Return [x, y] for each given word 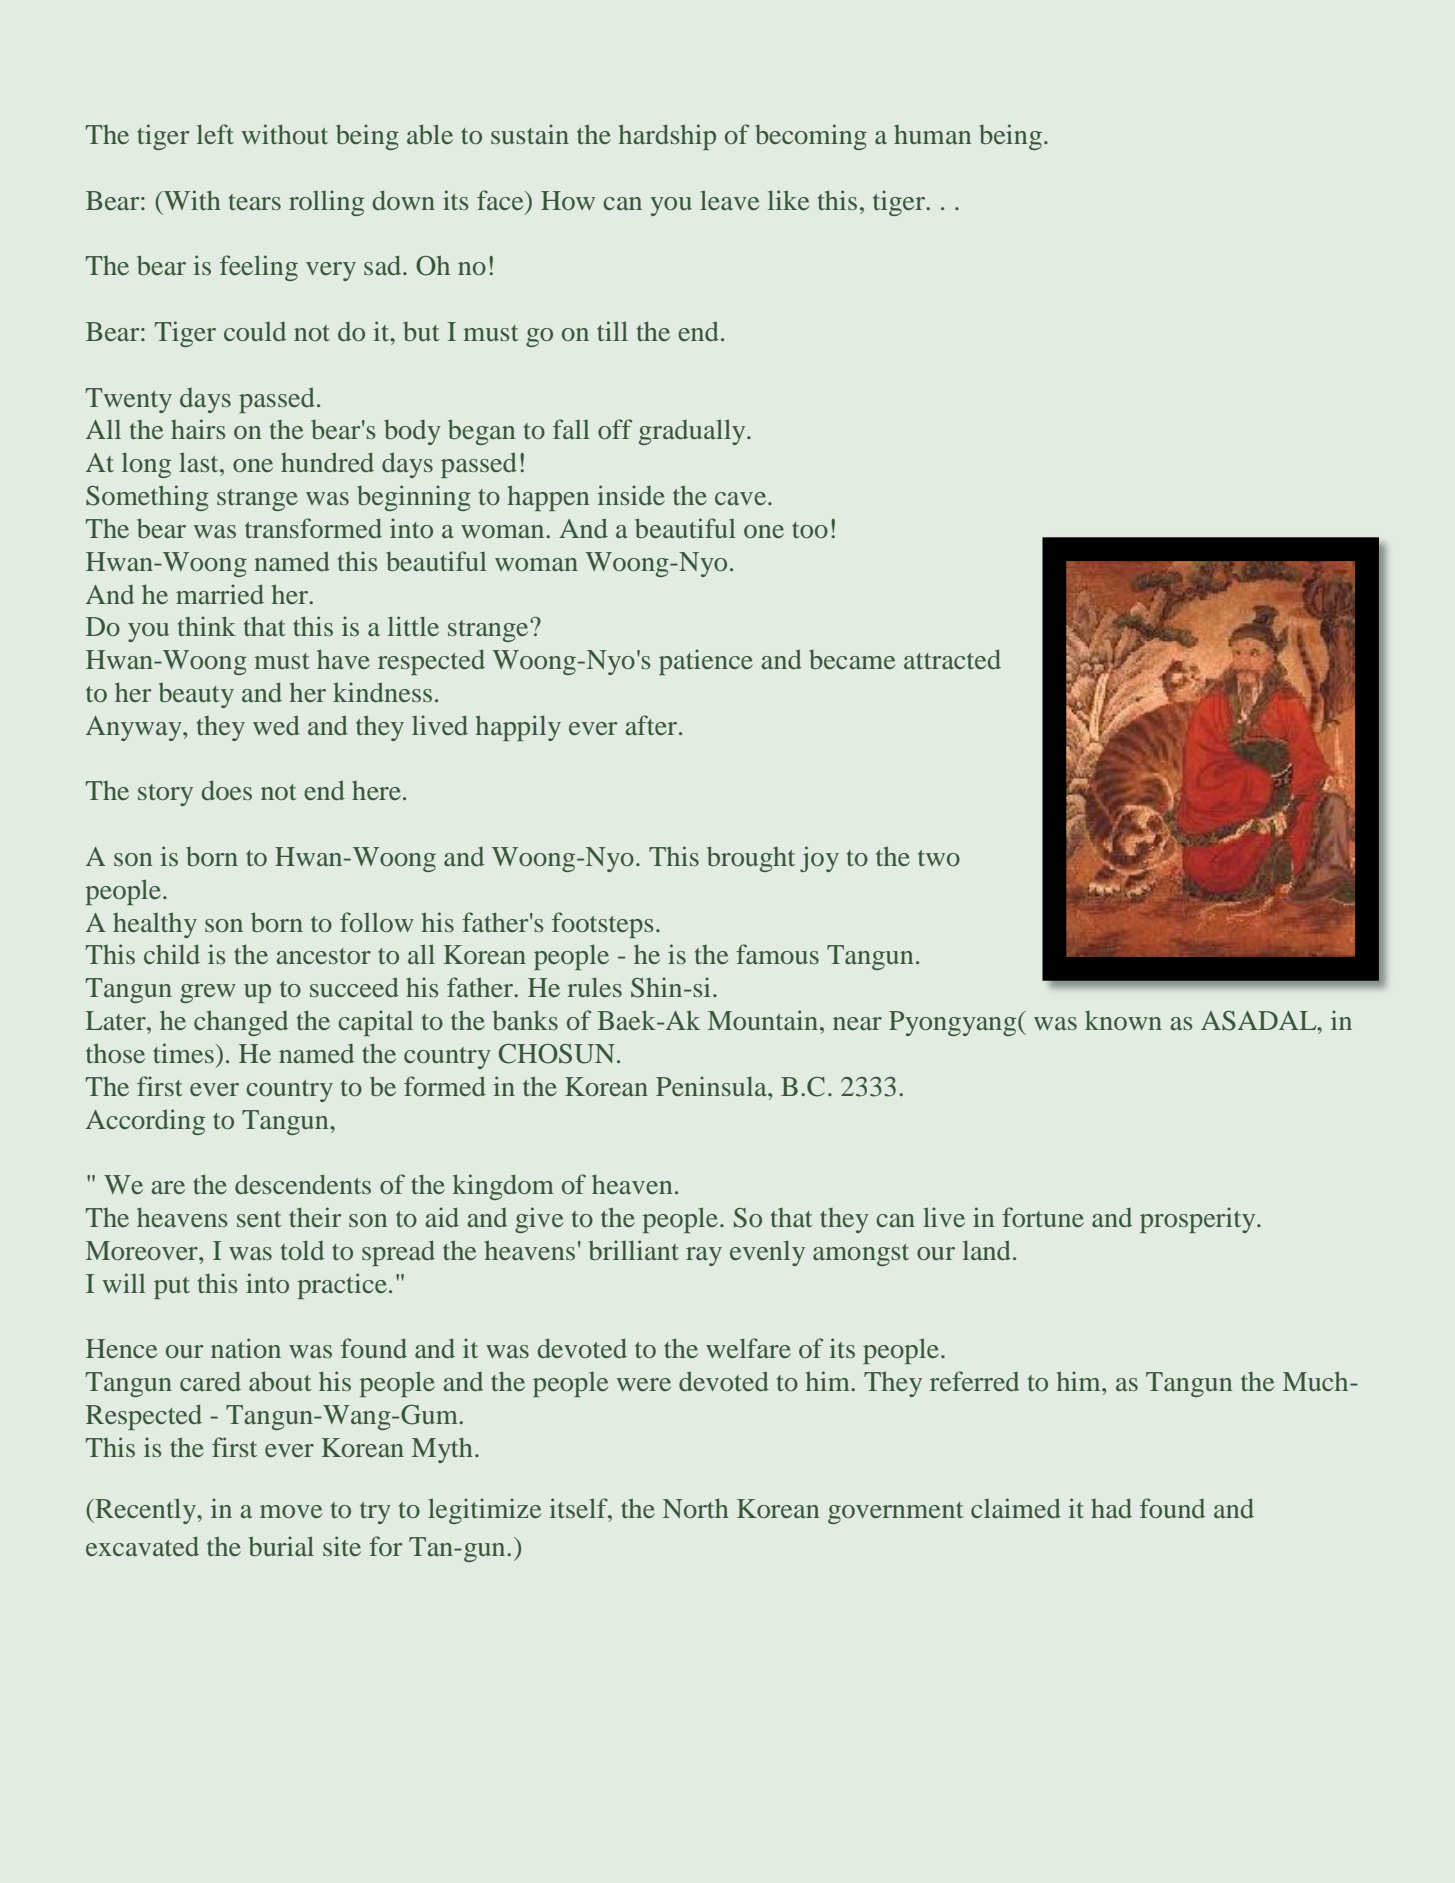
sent [259, 1219]
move [291, 1511]
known [1123, 1020]
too [810, 530]
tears [255, 202]
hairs [198, 429]
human [932, 134]
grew [208, 993]
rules [595, 987]
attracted [952, 659]
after [652, 725]
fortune [1043, 1217]
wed [276, 725]
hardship [667, 137]
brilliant [634, 1250]
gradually [693, 432]
